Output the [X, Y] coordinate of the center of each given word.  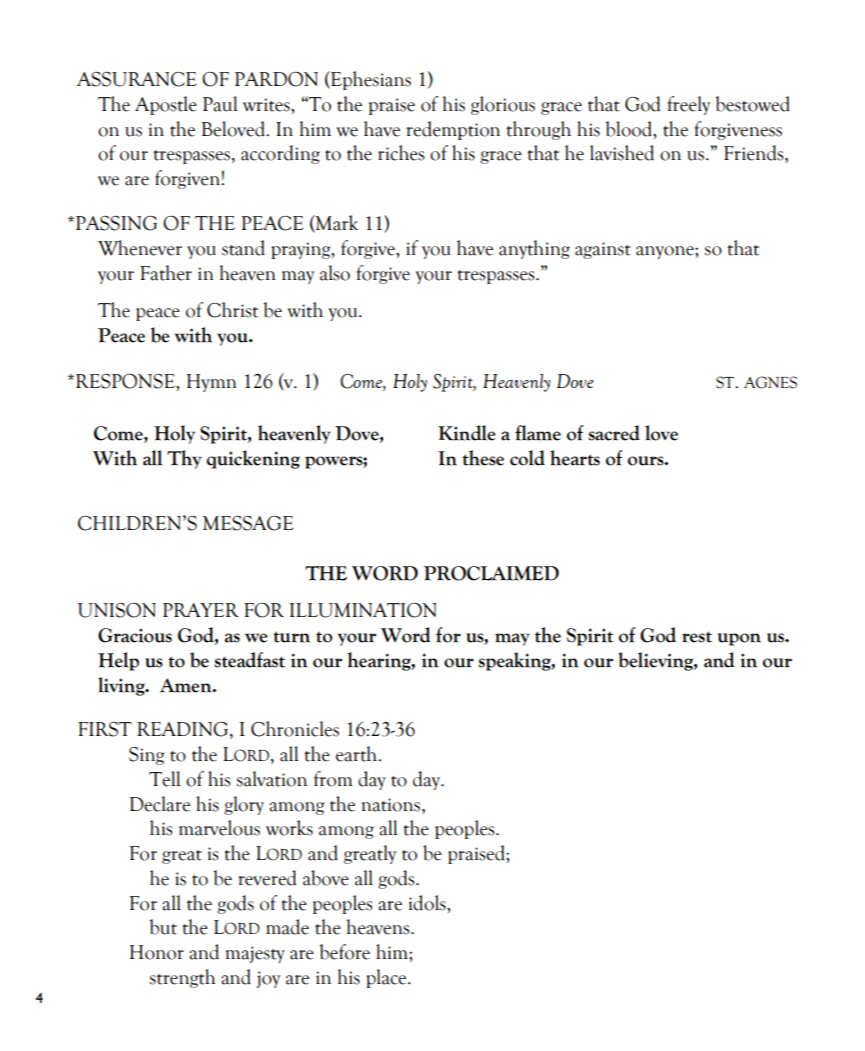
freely [688, 105]
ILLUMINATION [363, 610]
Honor [157, 952]
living [122, 686]
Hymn [212, 383]
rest [697, 637]
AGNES [770, 382]
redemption [453, 130]
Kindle [467, 433]
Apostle [166, 105]
